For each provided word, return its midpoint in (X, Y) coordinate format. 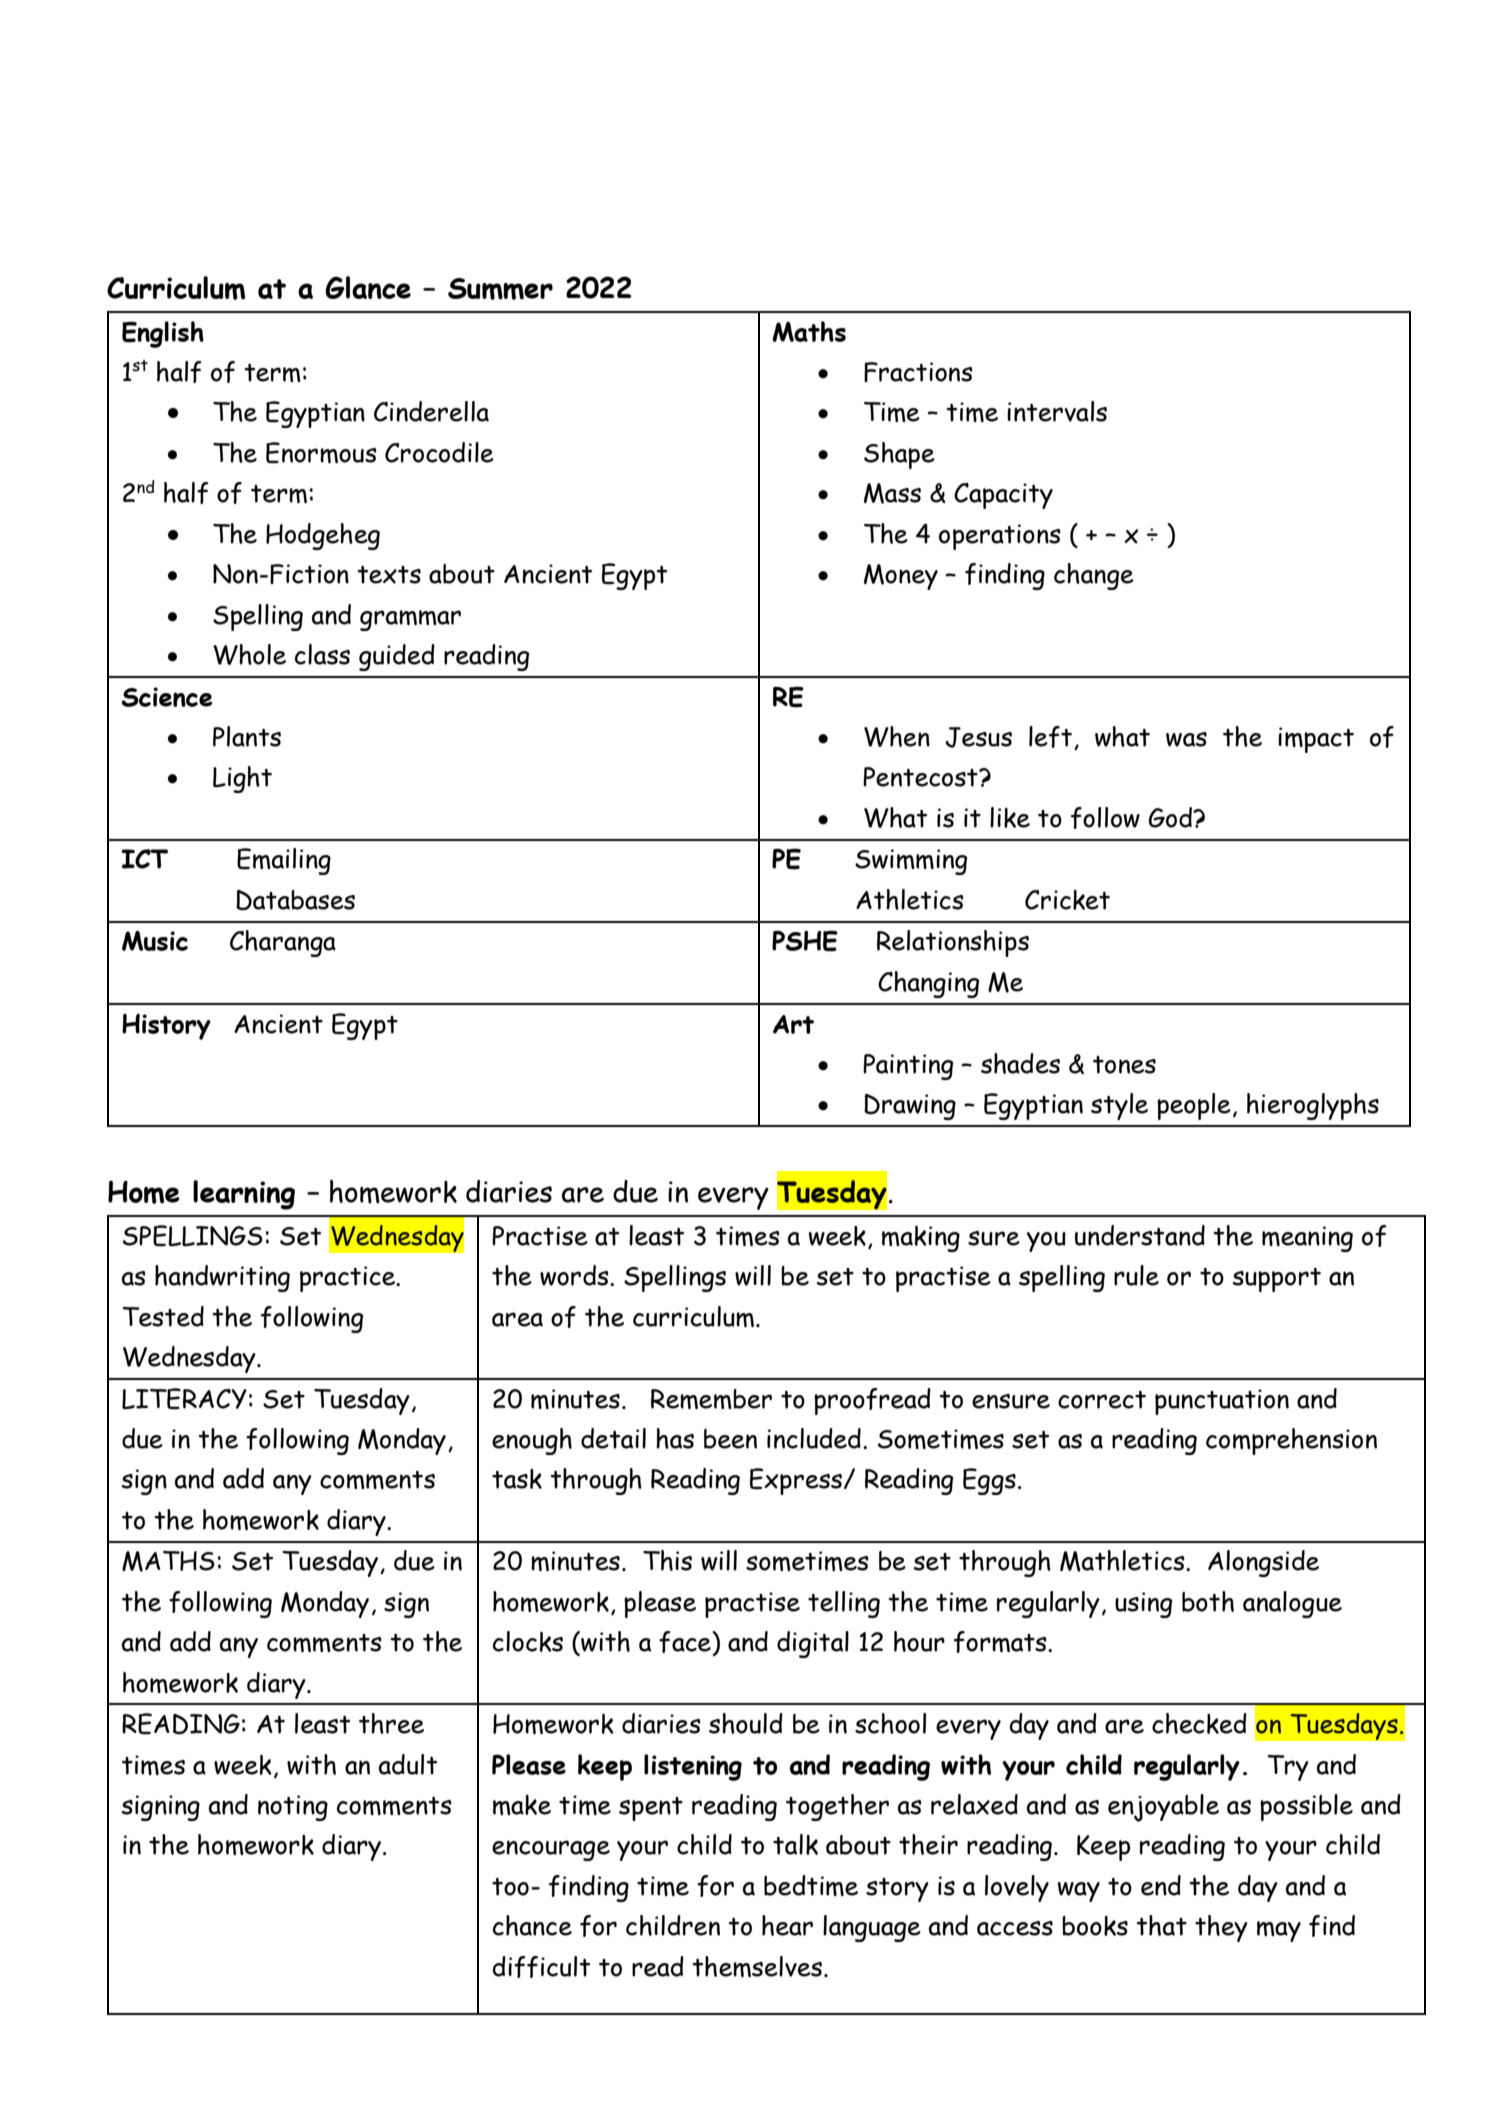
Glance (368, 287)
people (1194, 1106)
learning (244, 1195)
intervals (1057, 411)
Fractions (918, 372)
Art (793, 1024)
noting (293, 1808)
